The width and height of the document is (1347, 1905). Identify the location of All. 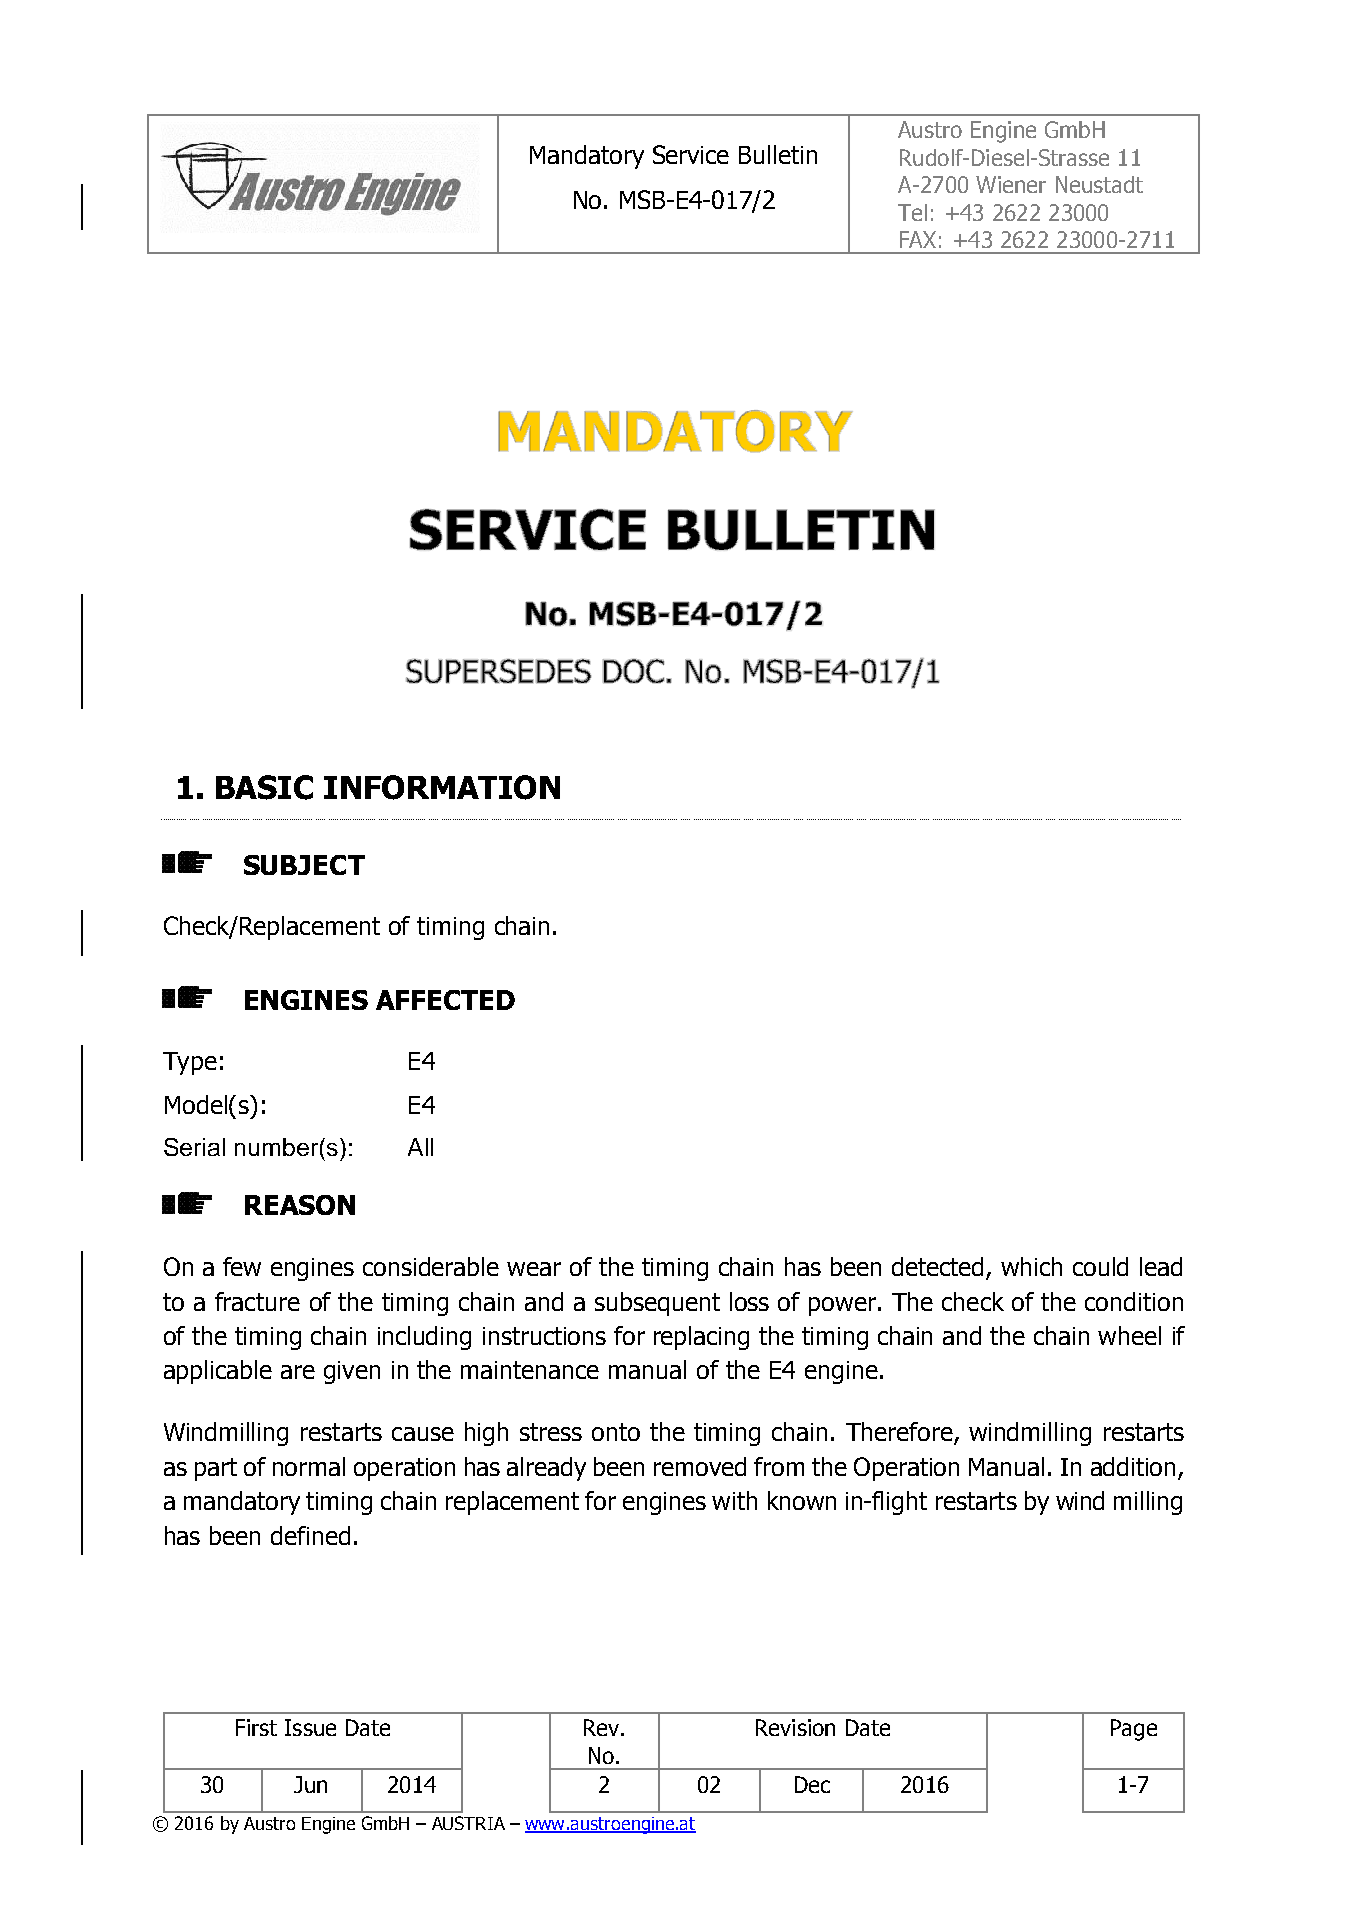
(420, 1147).
